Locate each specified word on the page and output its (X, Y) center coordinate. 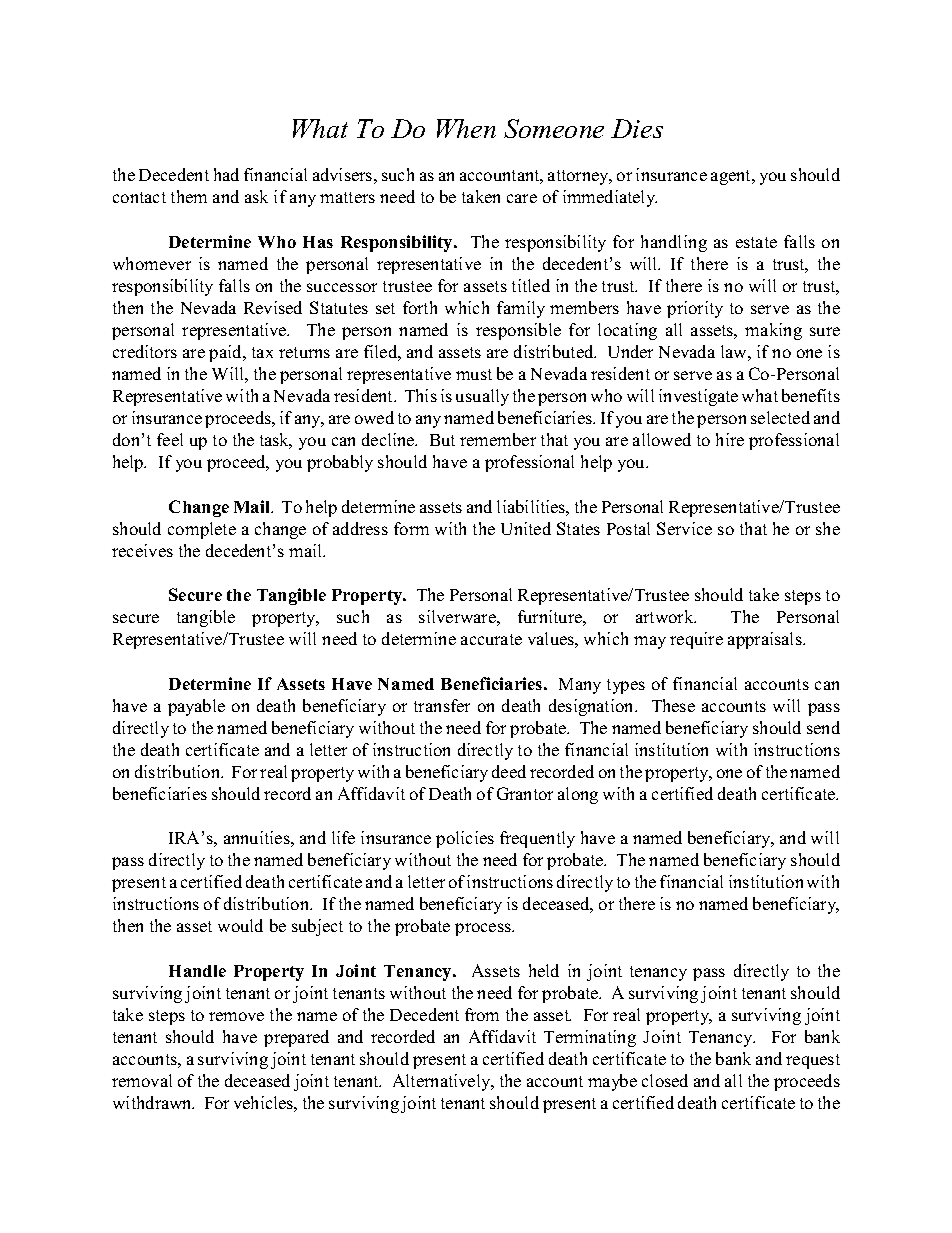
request (813, 1061)
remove (236, 1016)
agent (732, 177)
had (226, 174)
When (466, 128)
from (482, 1014)
